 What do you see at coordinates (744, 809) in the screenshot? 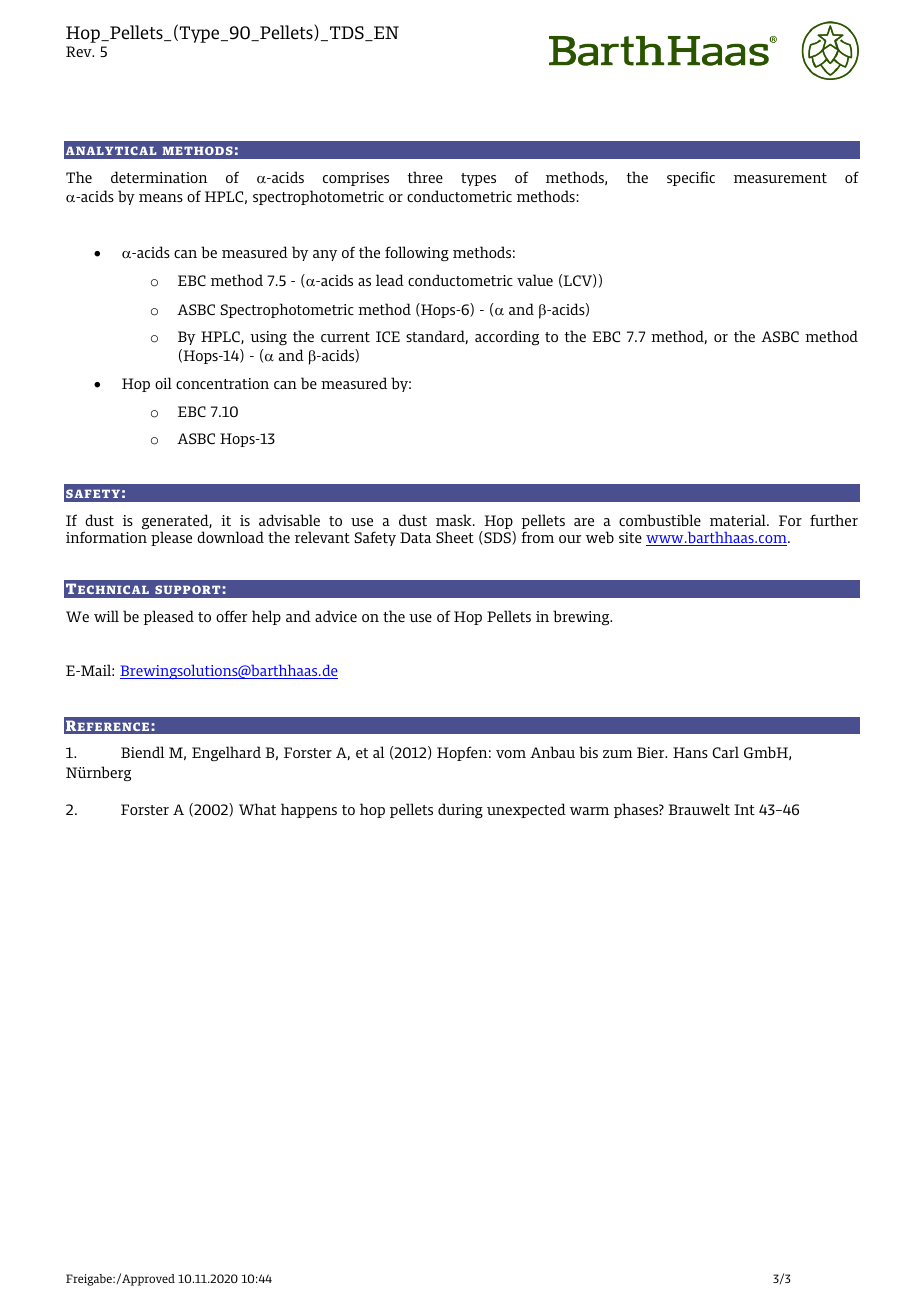
I see `Int` at bounding box center [744, 809].
